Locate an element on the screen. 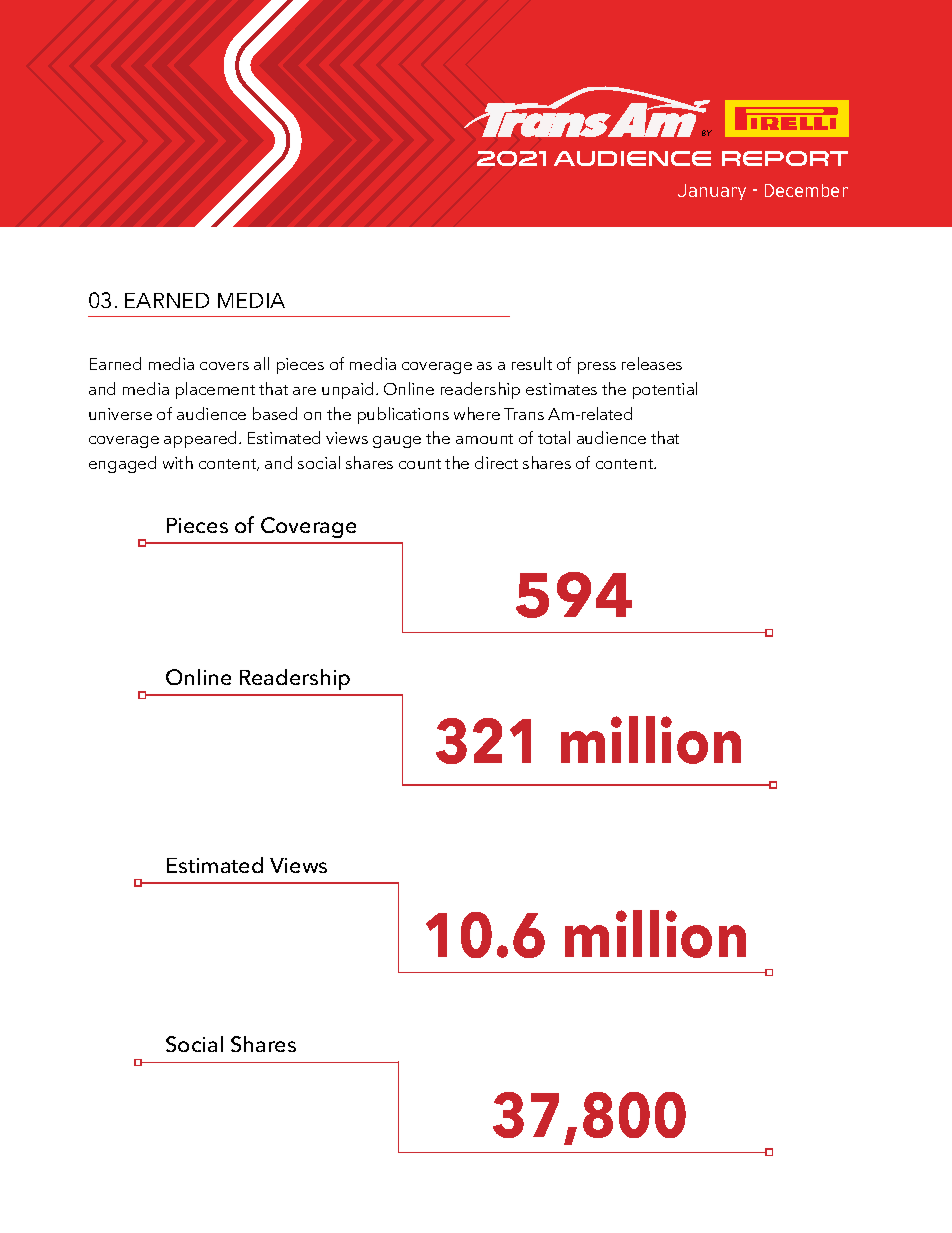 The image size is (952, 1233). releases is located at coordinates (652, 363).
